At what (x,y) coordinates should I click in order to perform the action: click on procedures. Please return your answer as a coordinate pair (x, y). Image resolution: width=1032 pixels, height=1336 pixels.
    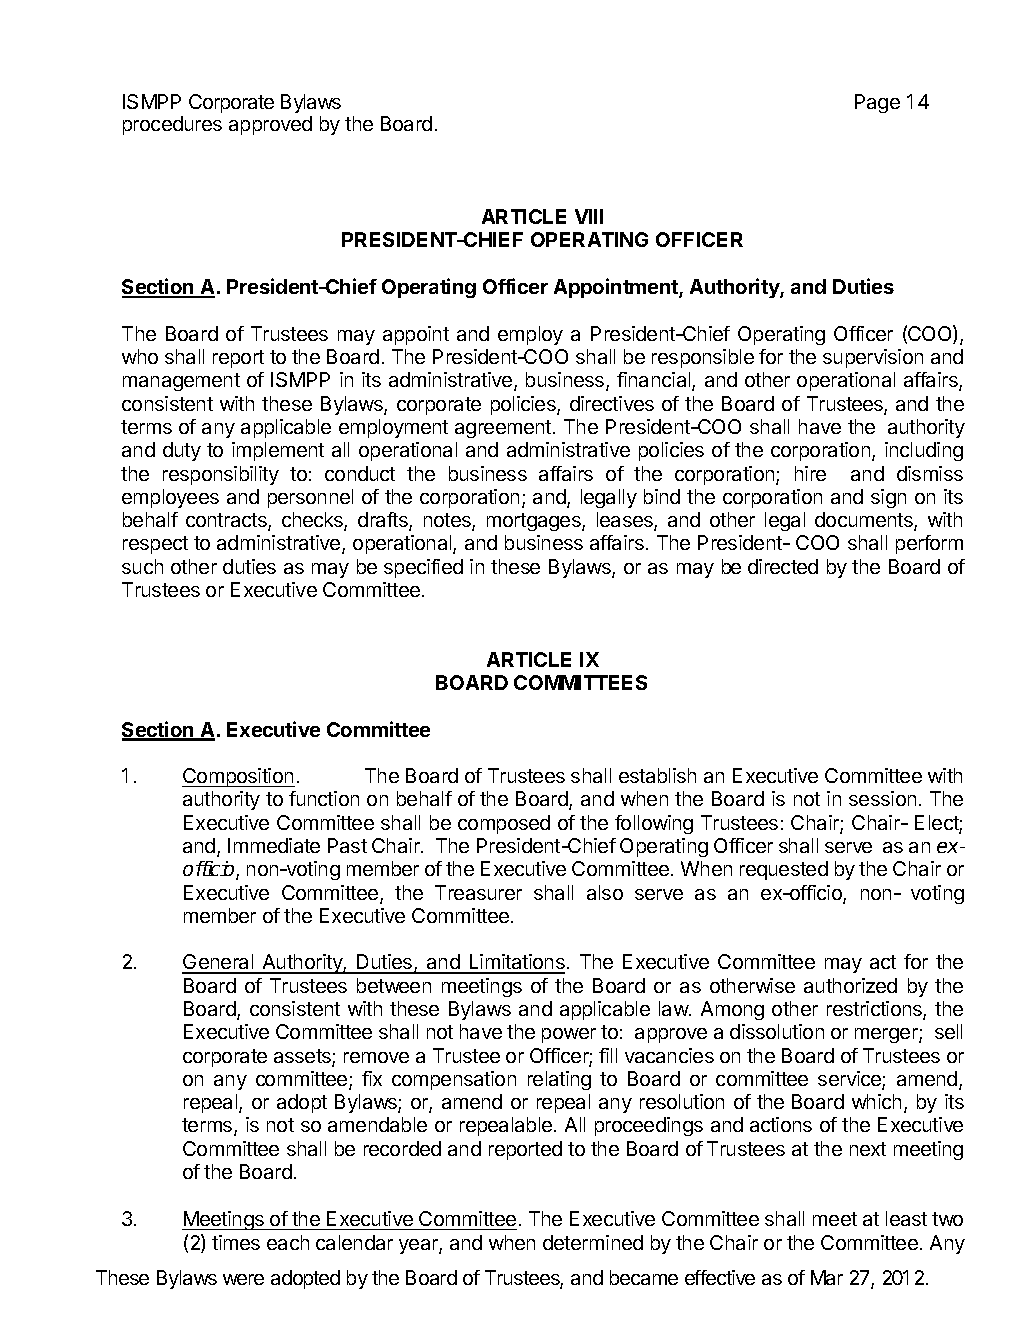
    Looking at the image, I should click on (172, 125).
